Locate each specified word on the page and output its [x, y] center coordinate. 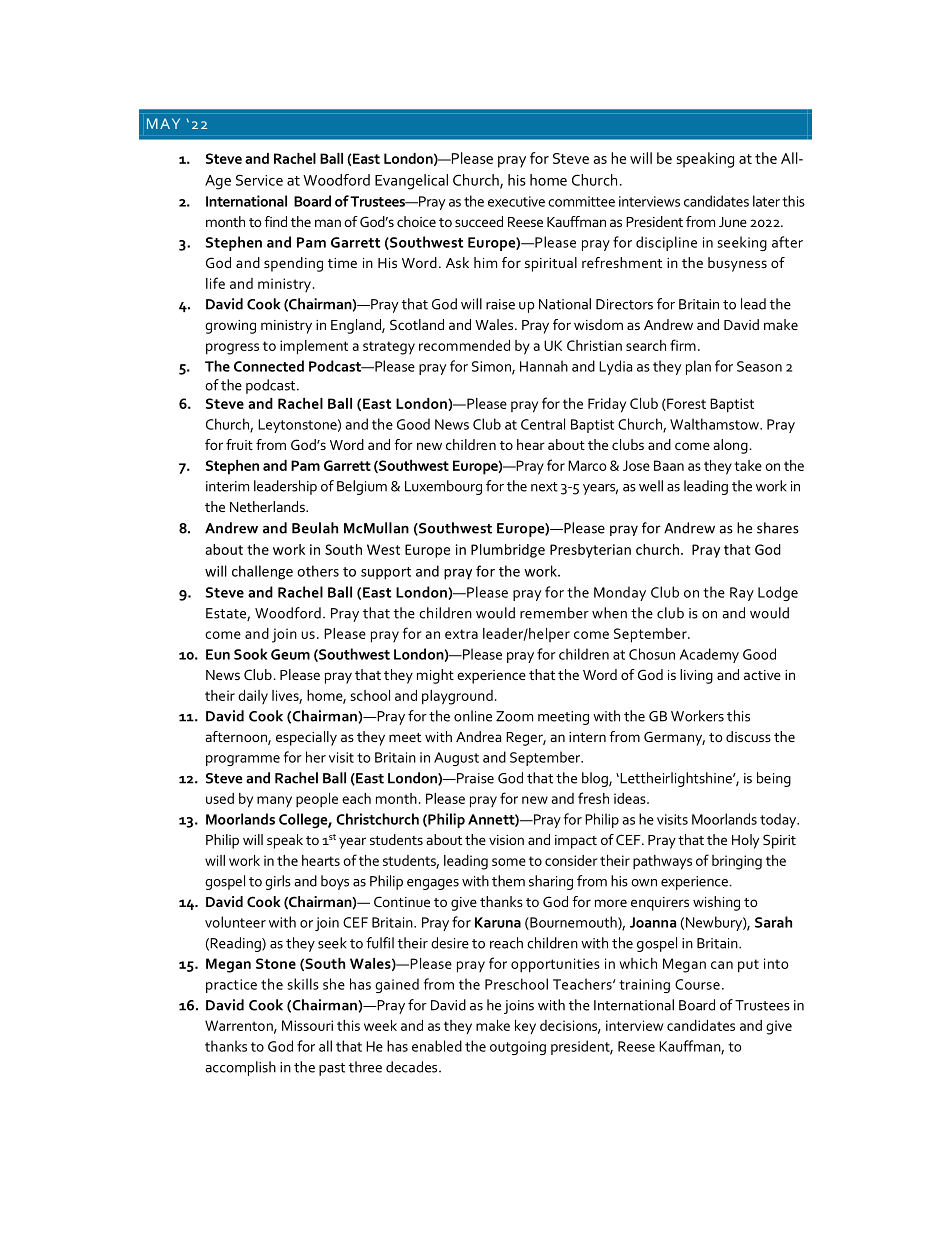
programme [243, 760]
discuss [748, 736]
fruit [239, 444]
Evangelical [411, 182]
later [766, 201]
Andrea [478, 736]
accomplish [240, 1068]
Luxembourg [443, 487]
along [730, 446]
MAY [163, 123]
